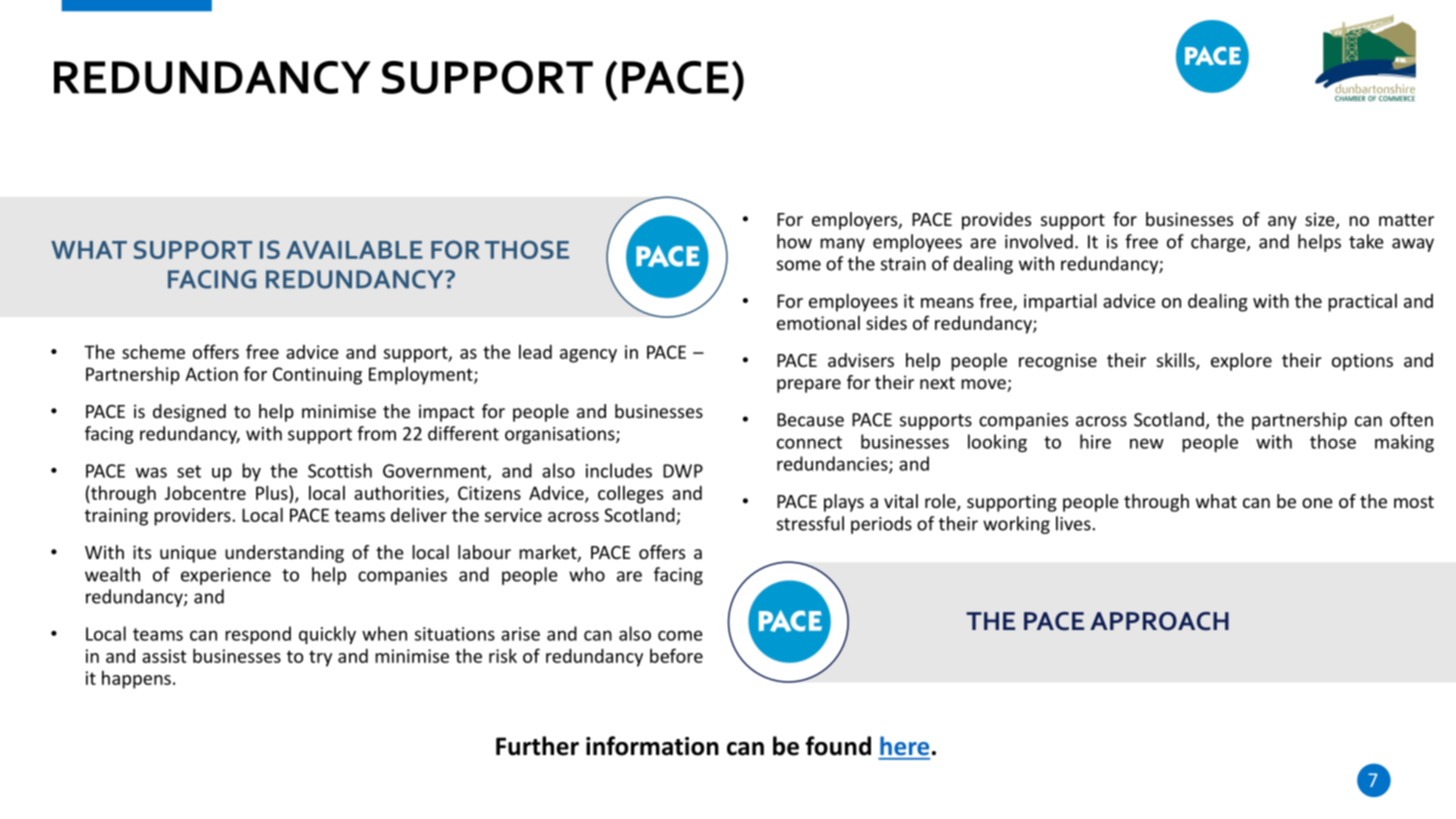 This screenshot has width=1456, height=819. I want to click on APPROACH, so click(1159, 621).
